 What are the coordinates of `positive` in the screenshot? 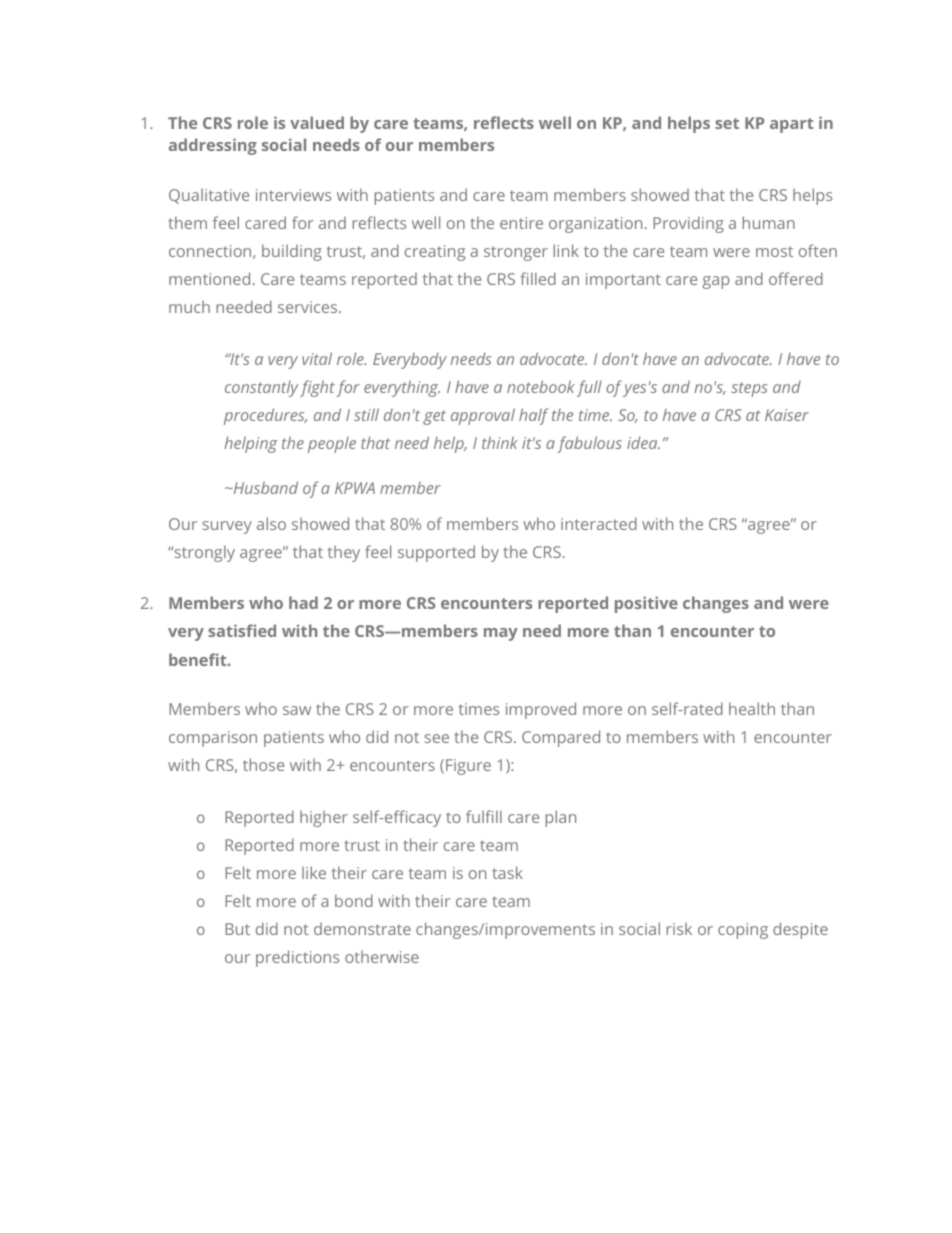 It's located at (646, 604).
